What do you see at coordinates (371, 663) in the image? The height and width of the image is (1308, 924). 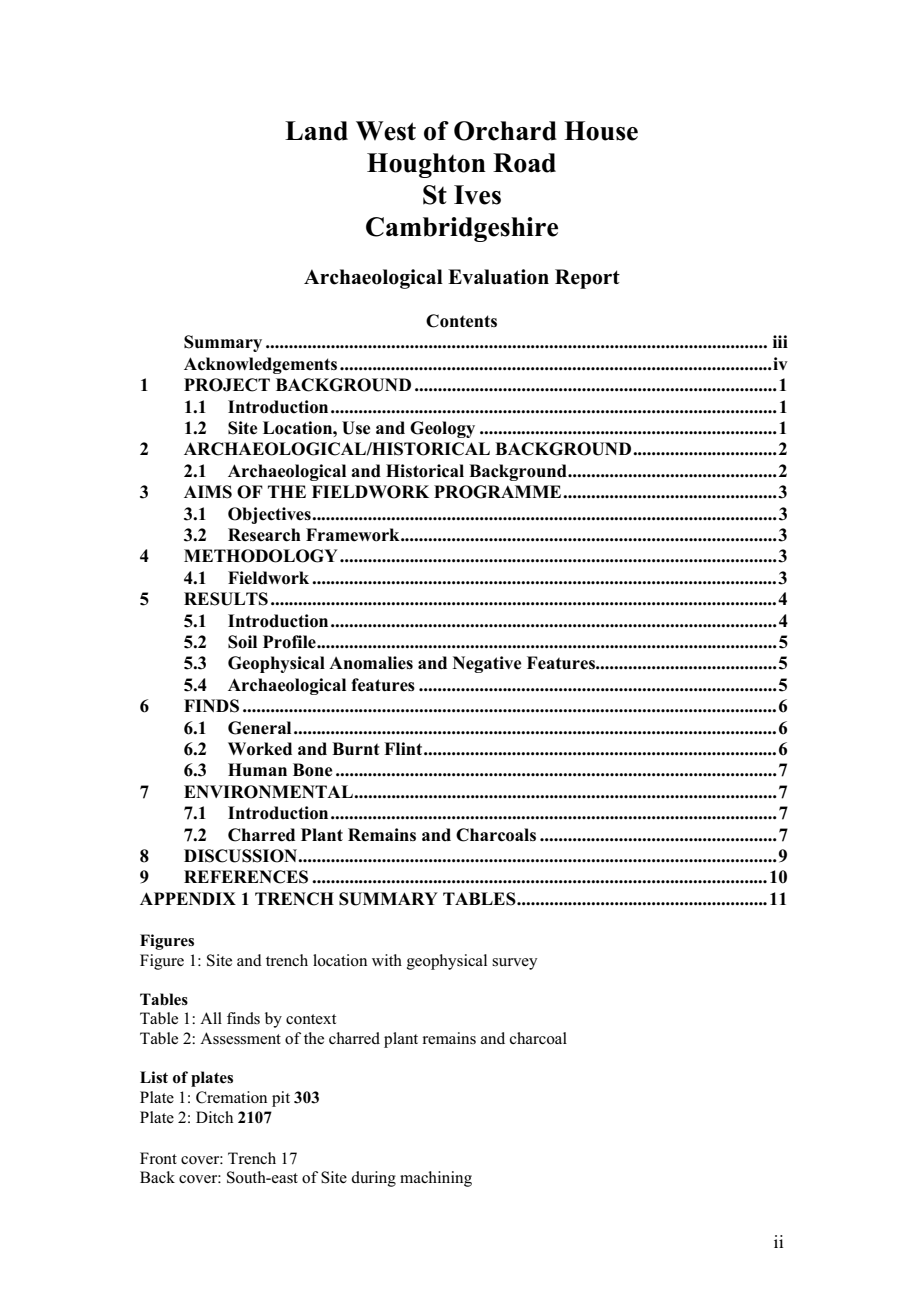 I see `Anomalies` at bounding box center [371, 663].
